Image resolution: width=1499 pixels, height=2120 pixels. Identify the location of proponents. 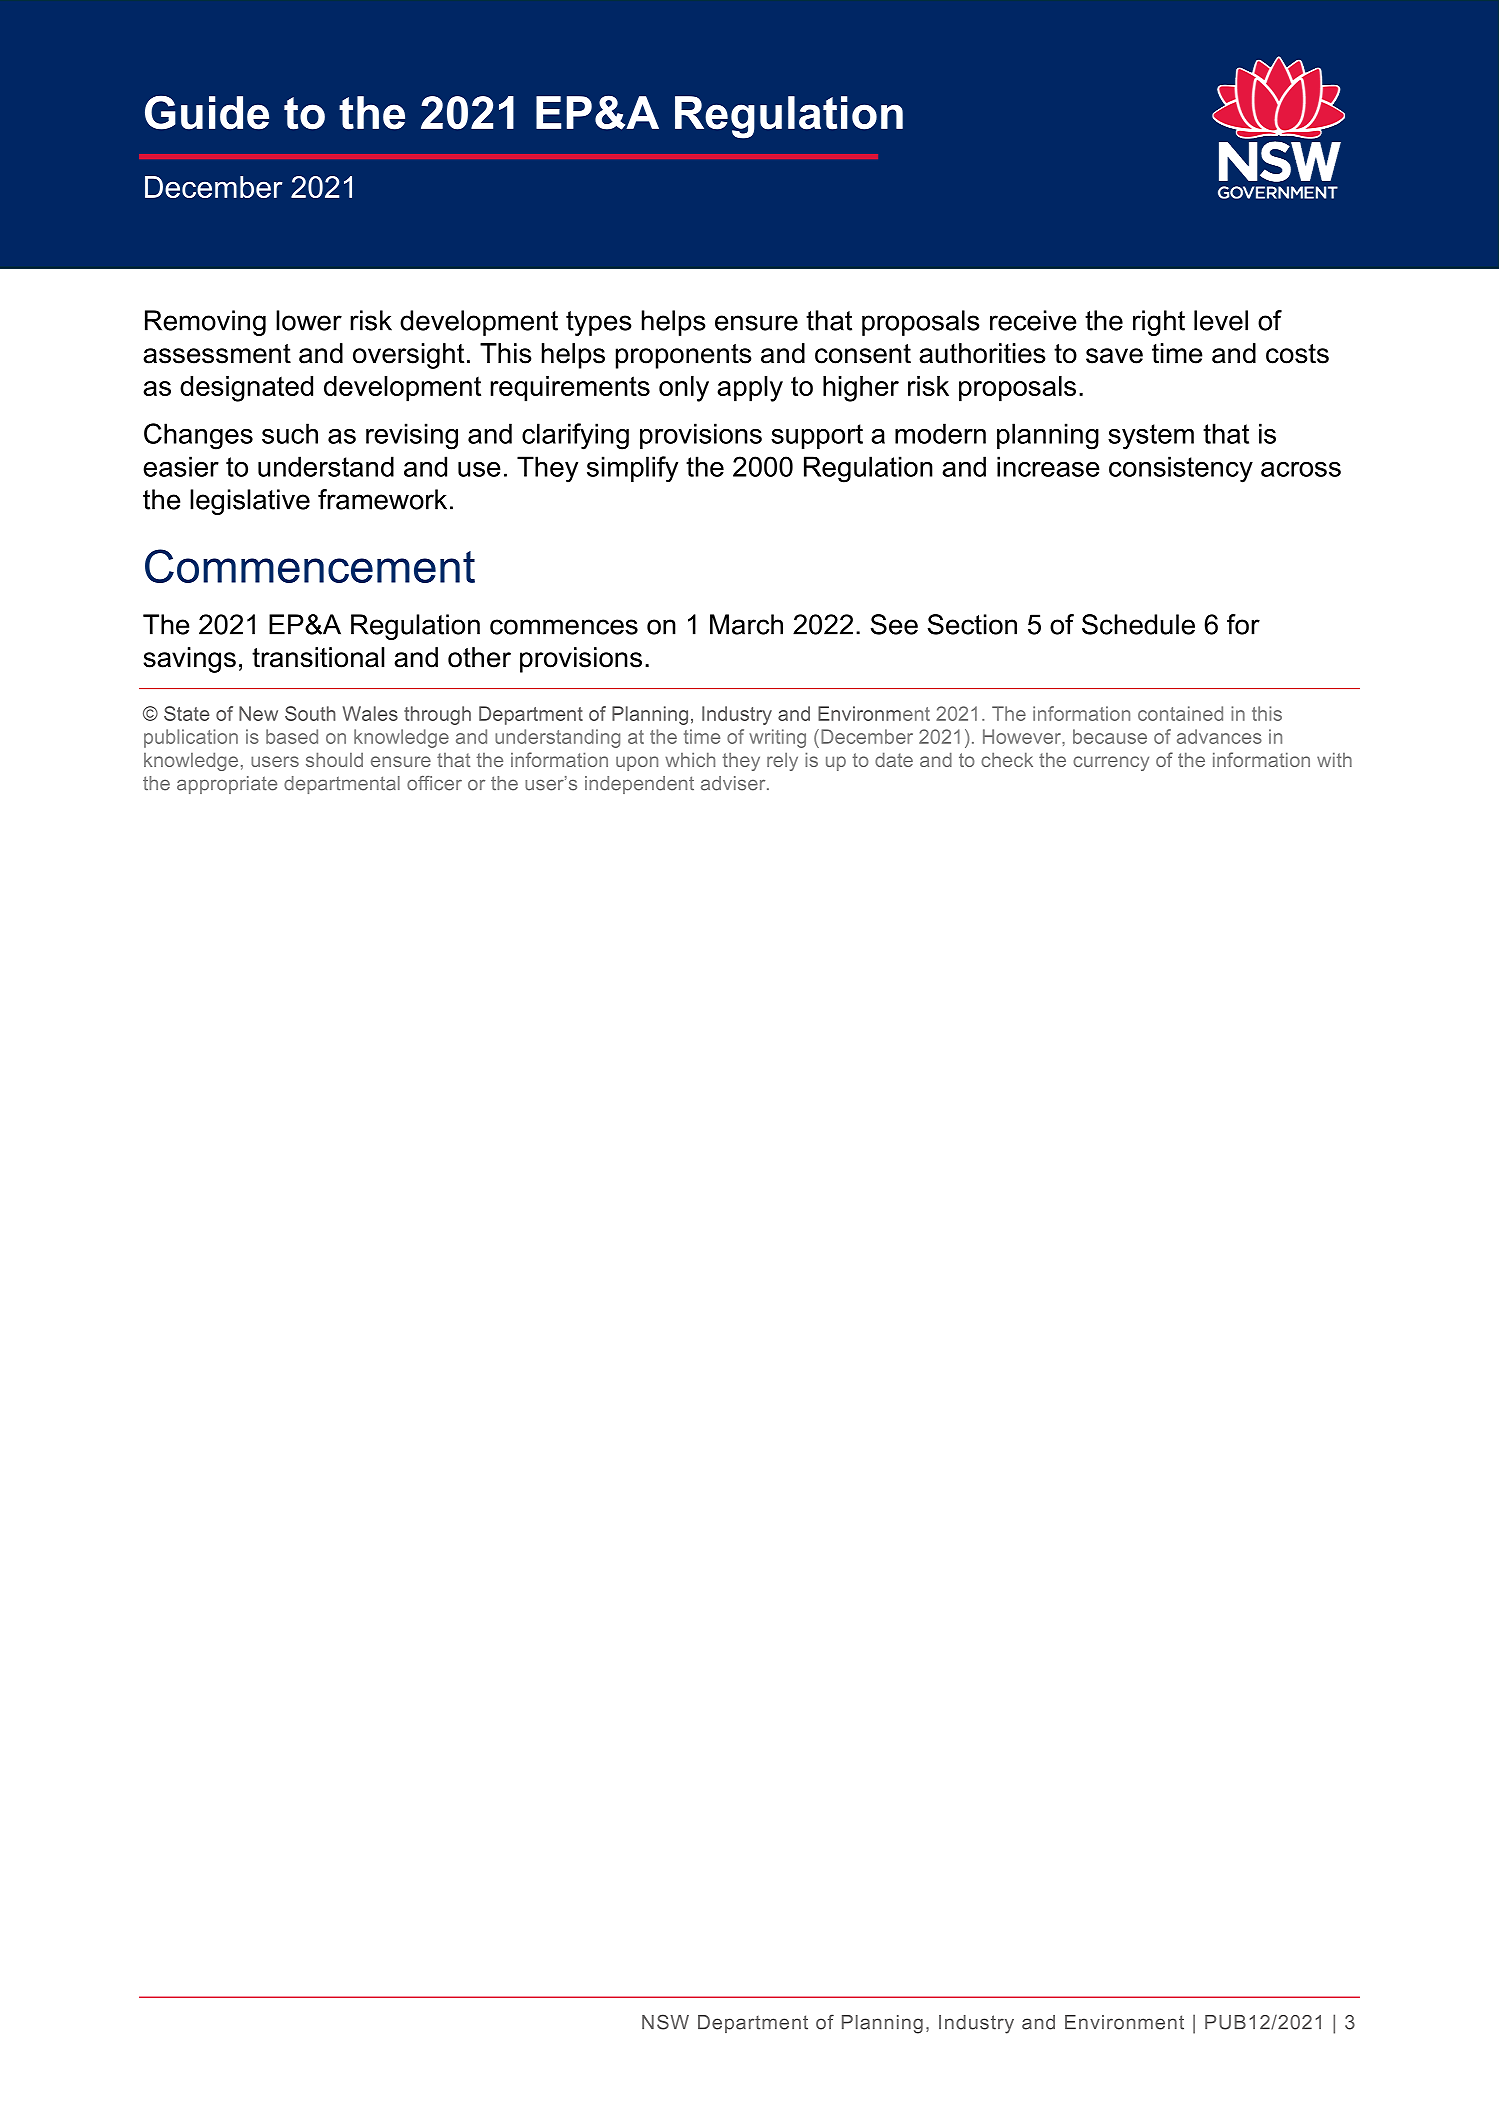
(684, 356).
